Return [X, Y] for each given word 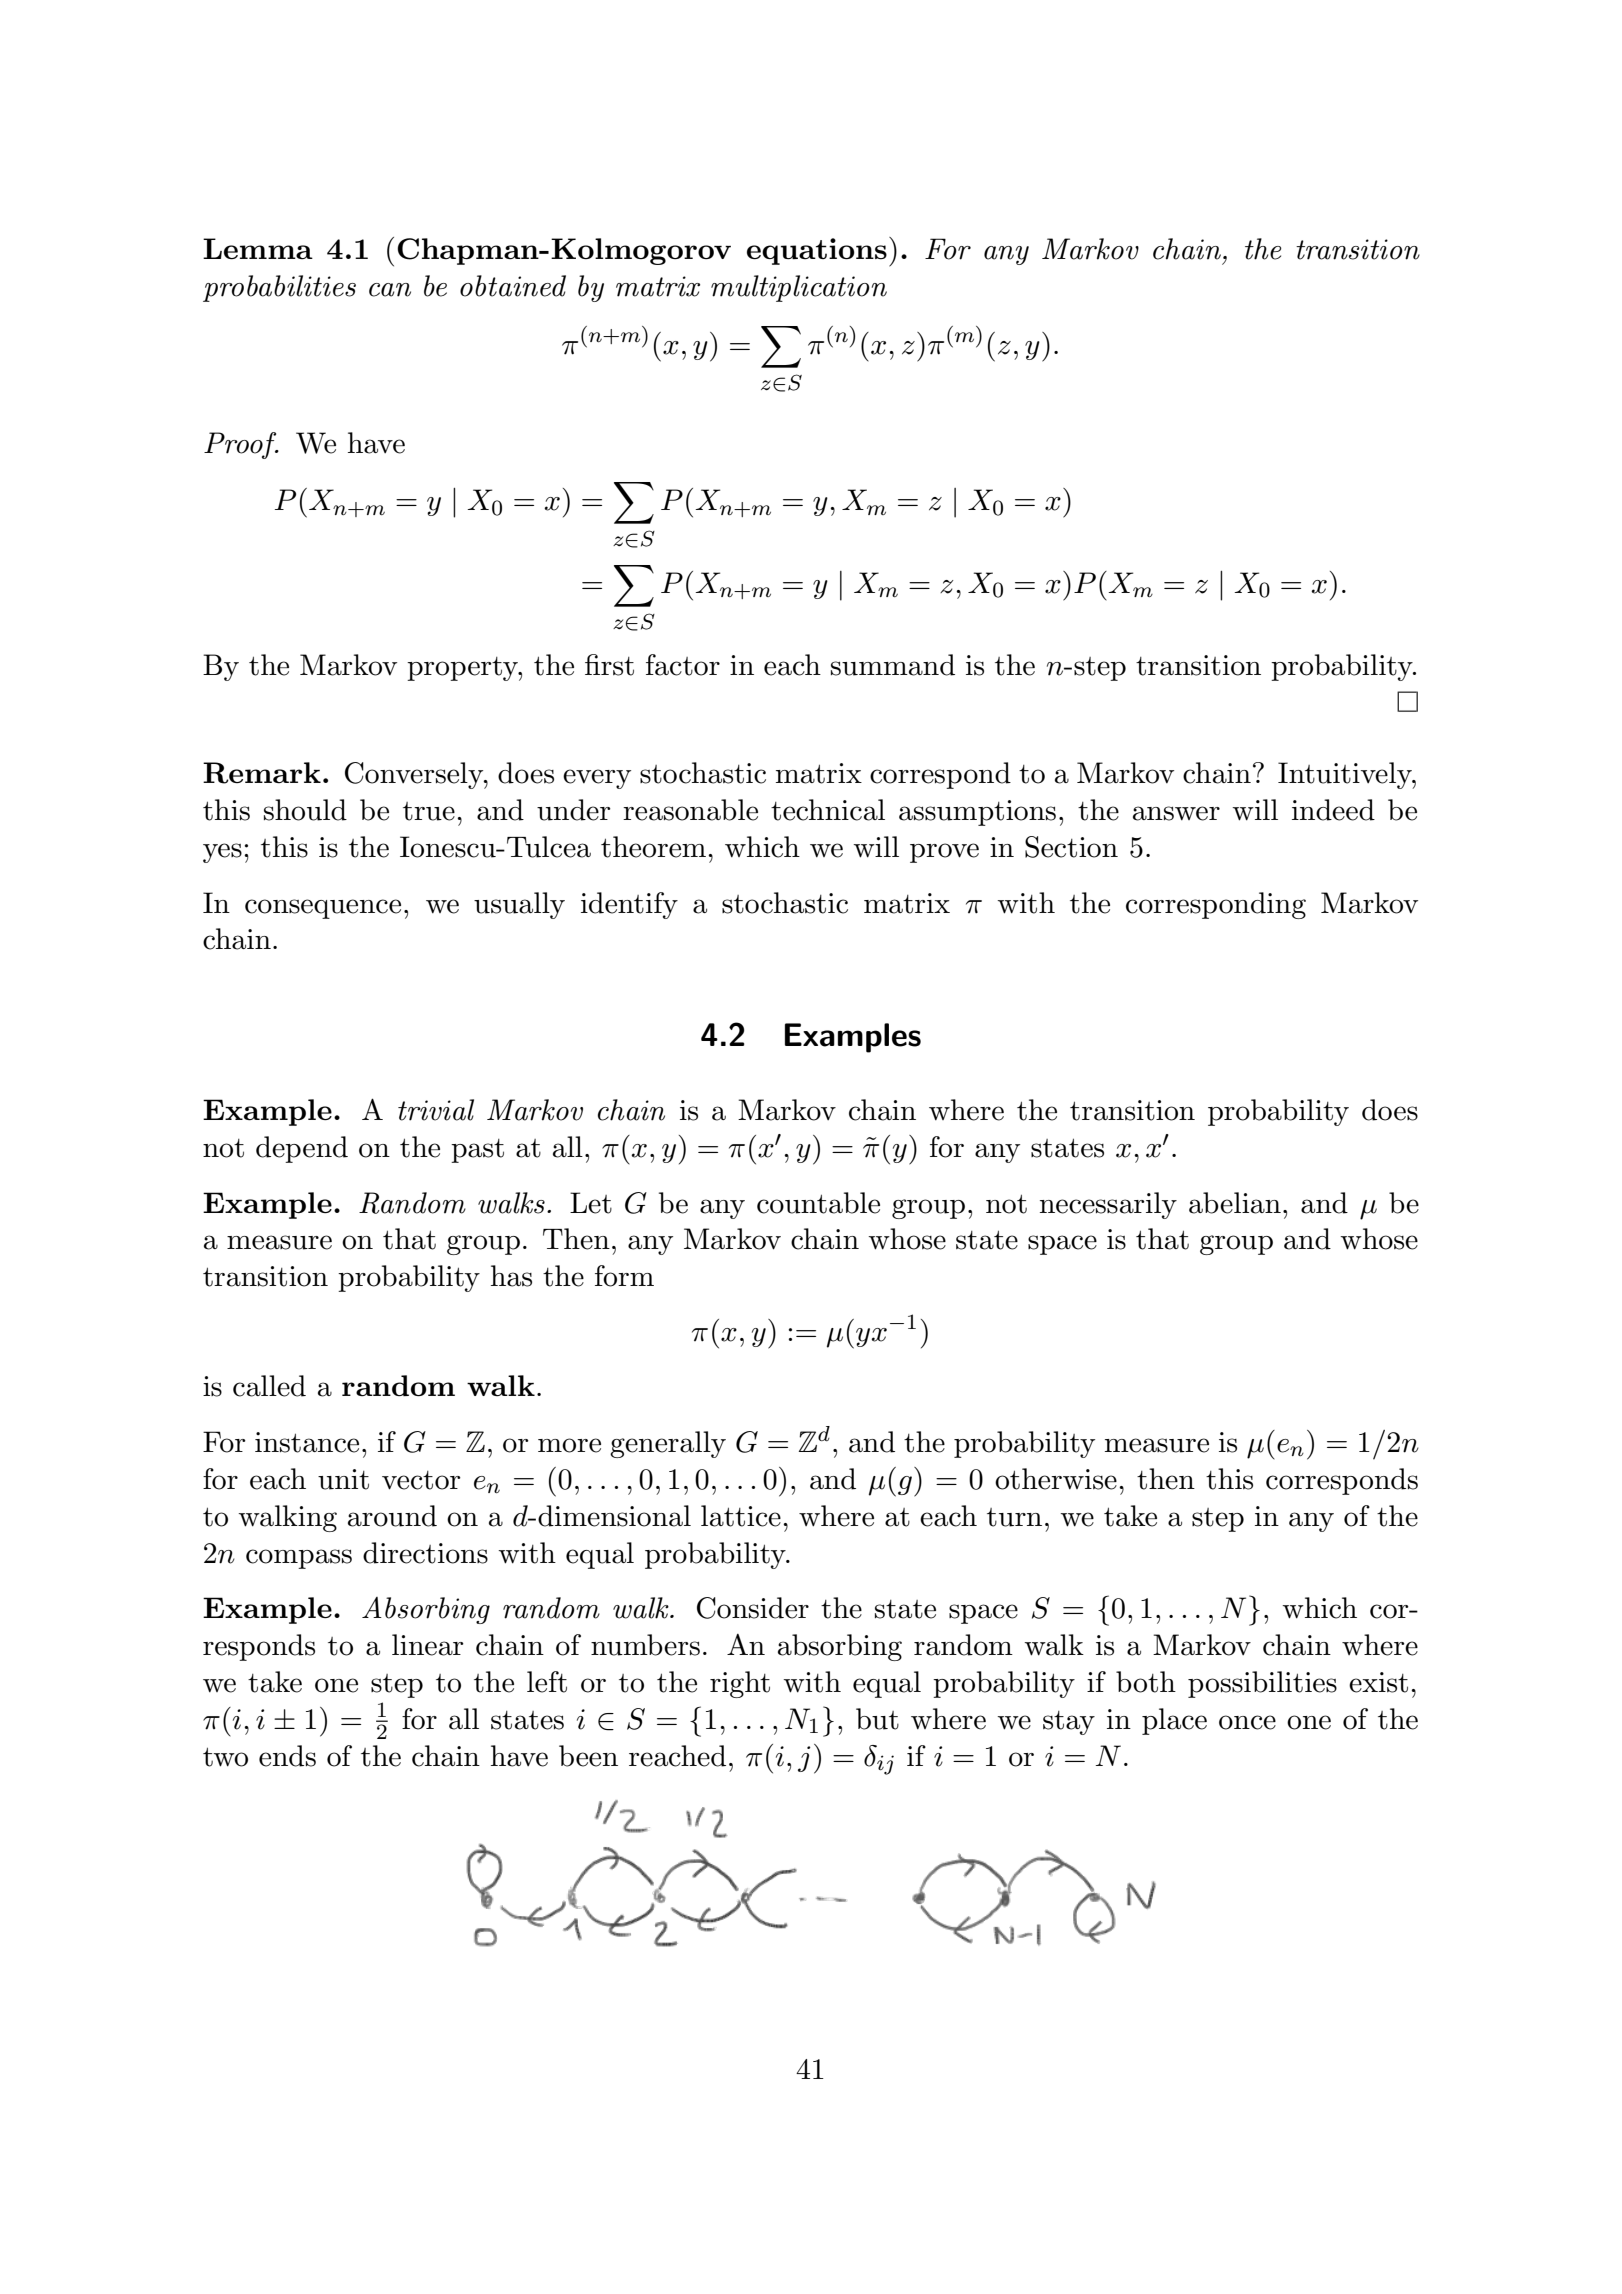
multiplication [799, 288]
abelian [1235, 1203]
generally [668, 1444]
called [269, 1386]
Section [1071, 847]
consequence [323, 909]
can [390, 290]
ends [287, 1756]
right [740, 1684]
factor [683, 665]
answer [1176, 813]
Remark [262, 773]
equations [817, 251]
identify [629, 905]
